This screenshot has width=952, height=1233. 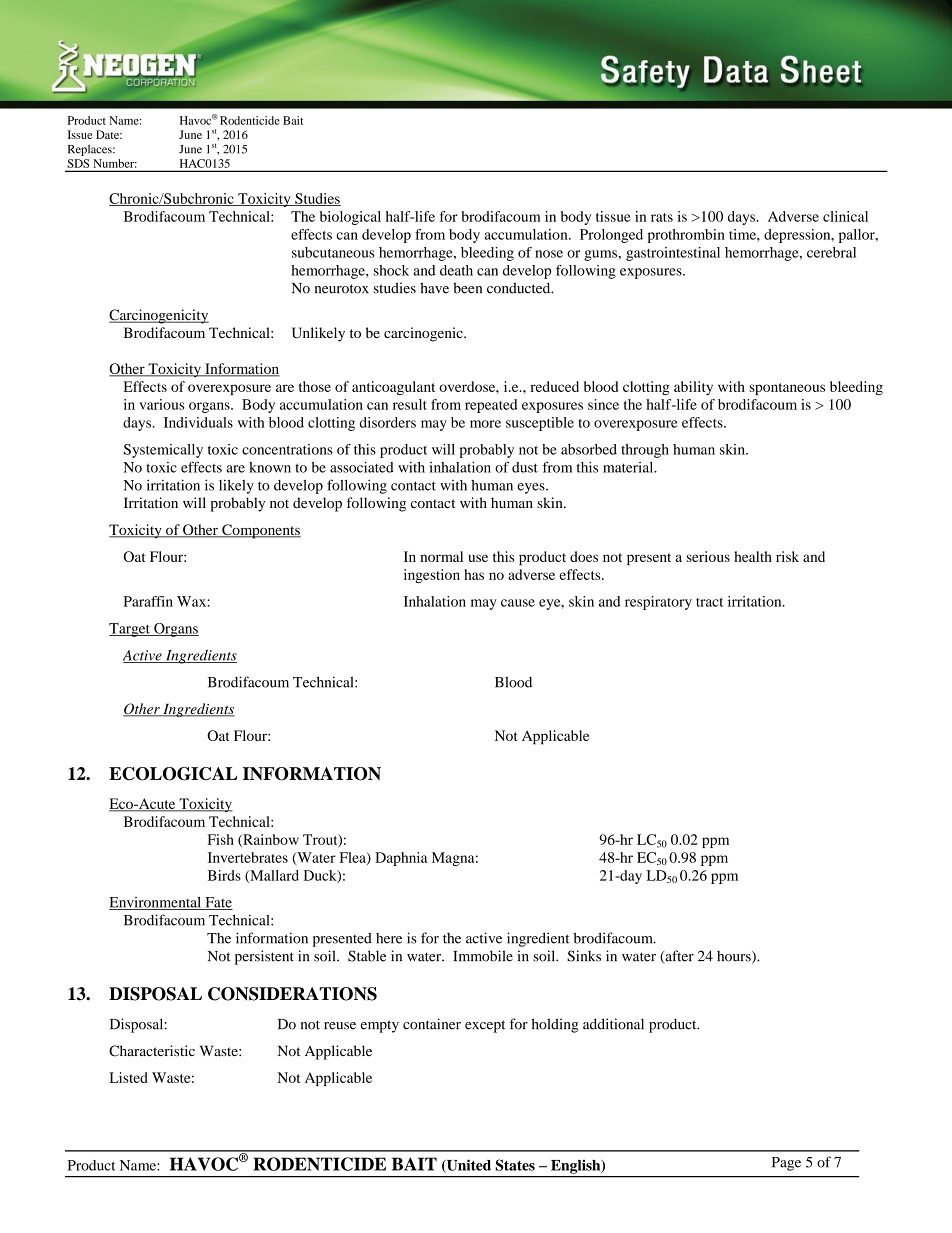 I want to click on after, so click(x=678, y=957).
